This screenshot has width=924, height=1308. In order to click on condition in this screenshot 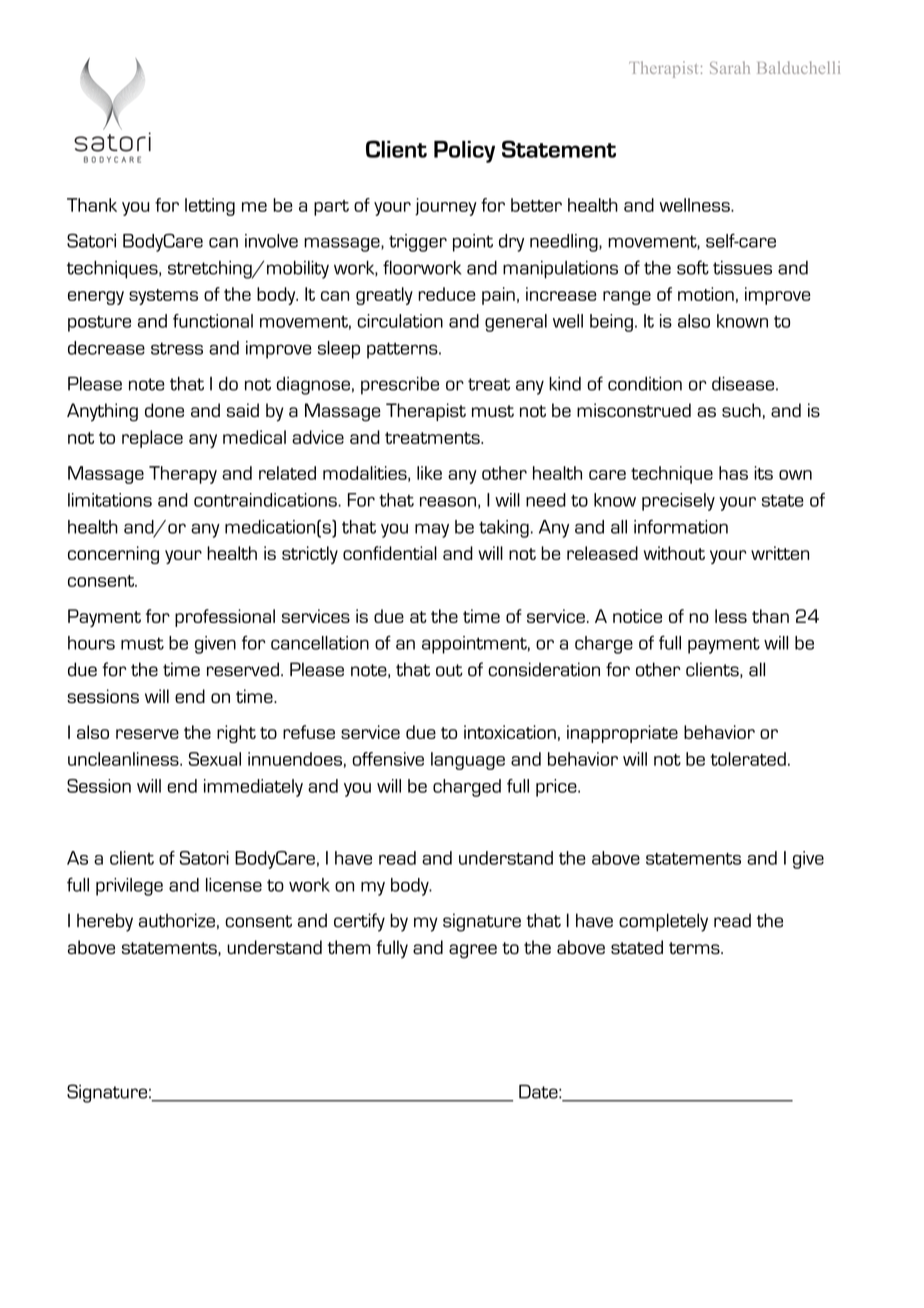, I will do `click(645, 383)`.
